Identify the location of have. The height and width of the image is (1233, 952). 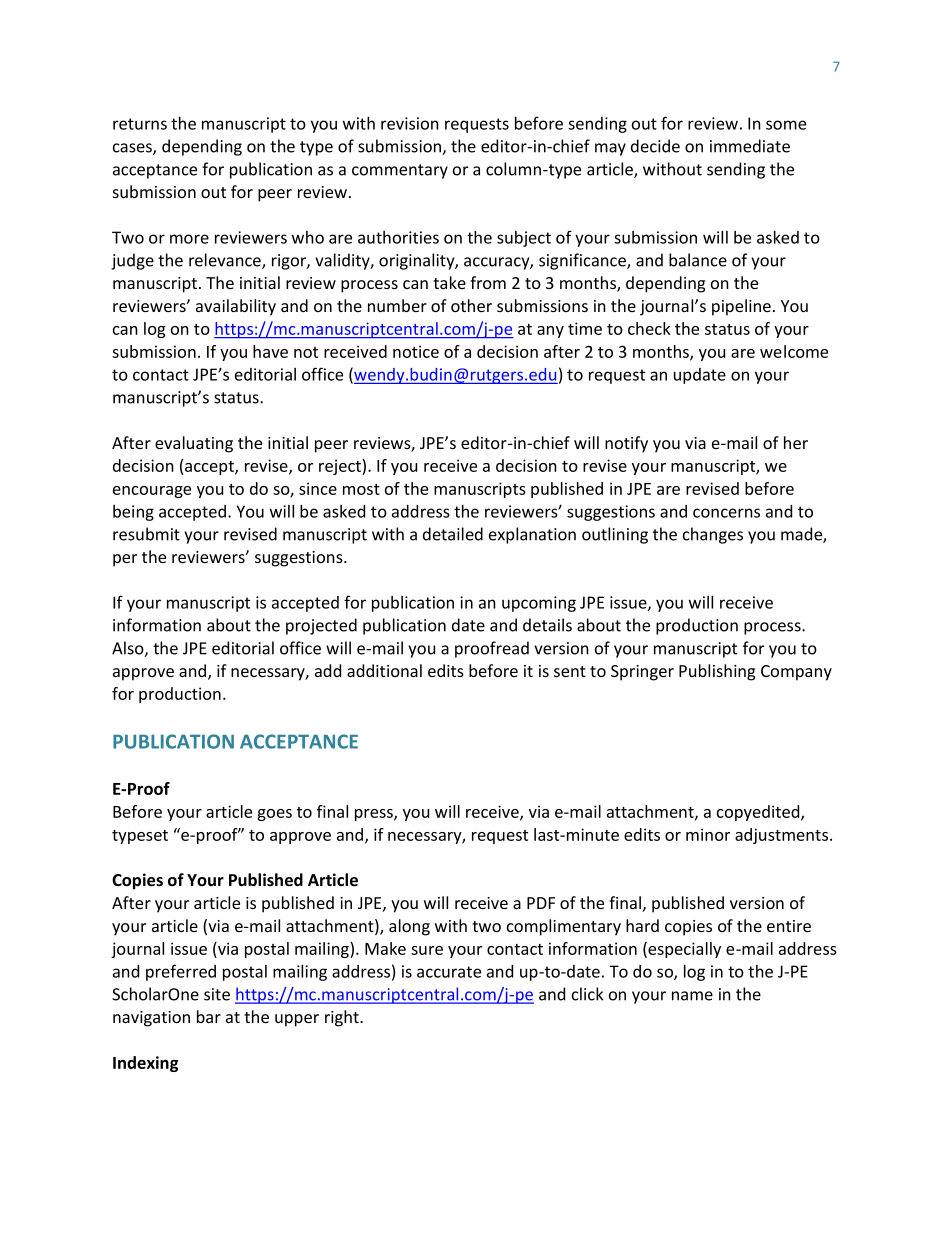
(270, 351).
